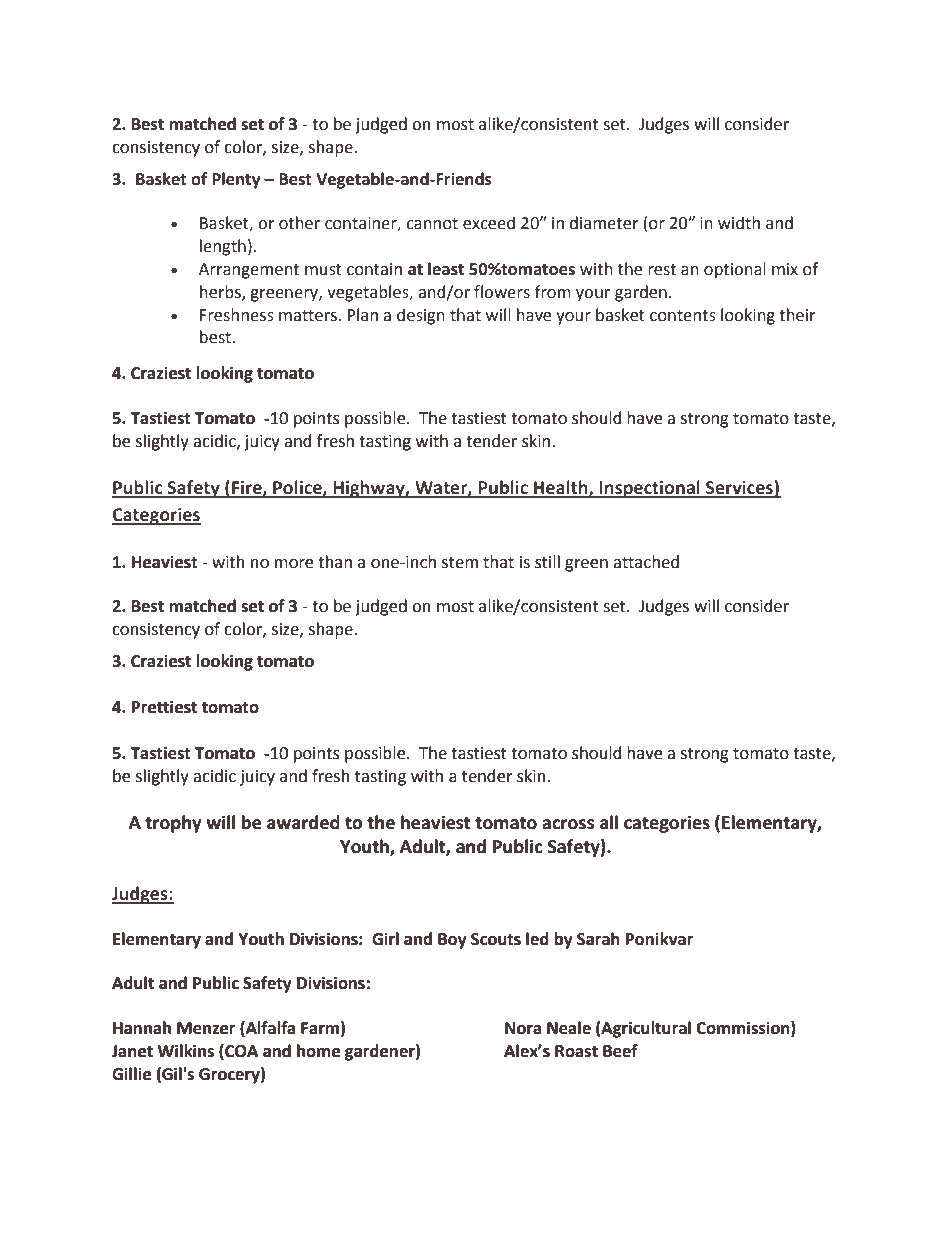 The height and width of the image is (1233, 952). Describe the element at coordinates (739, 223) in the image. I see `width` at that location.
